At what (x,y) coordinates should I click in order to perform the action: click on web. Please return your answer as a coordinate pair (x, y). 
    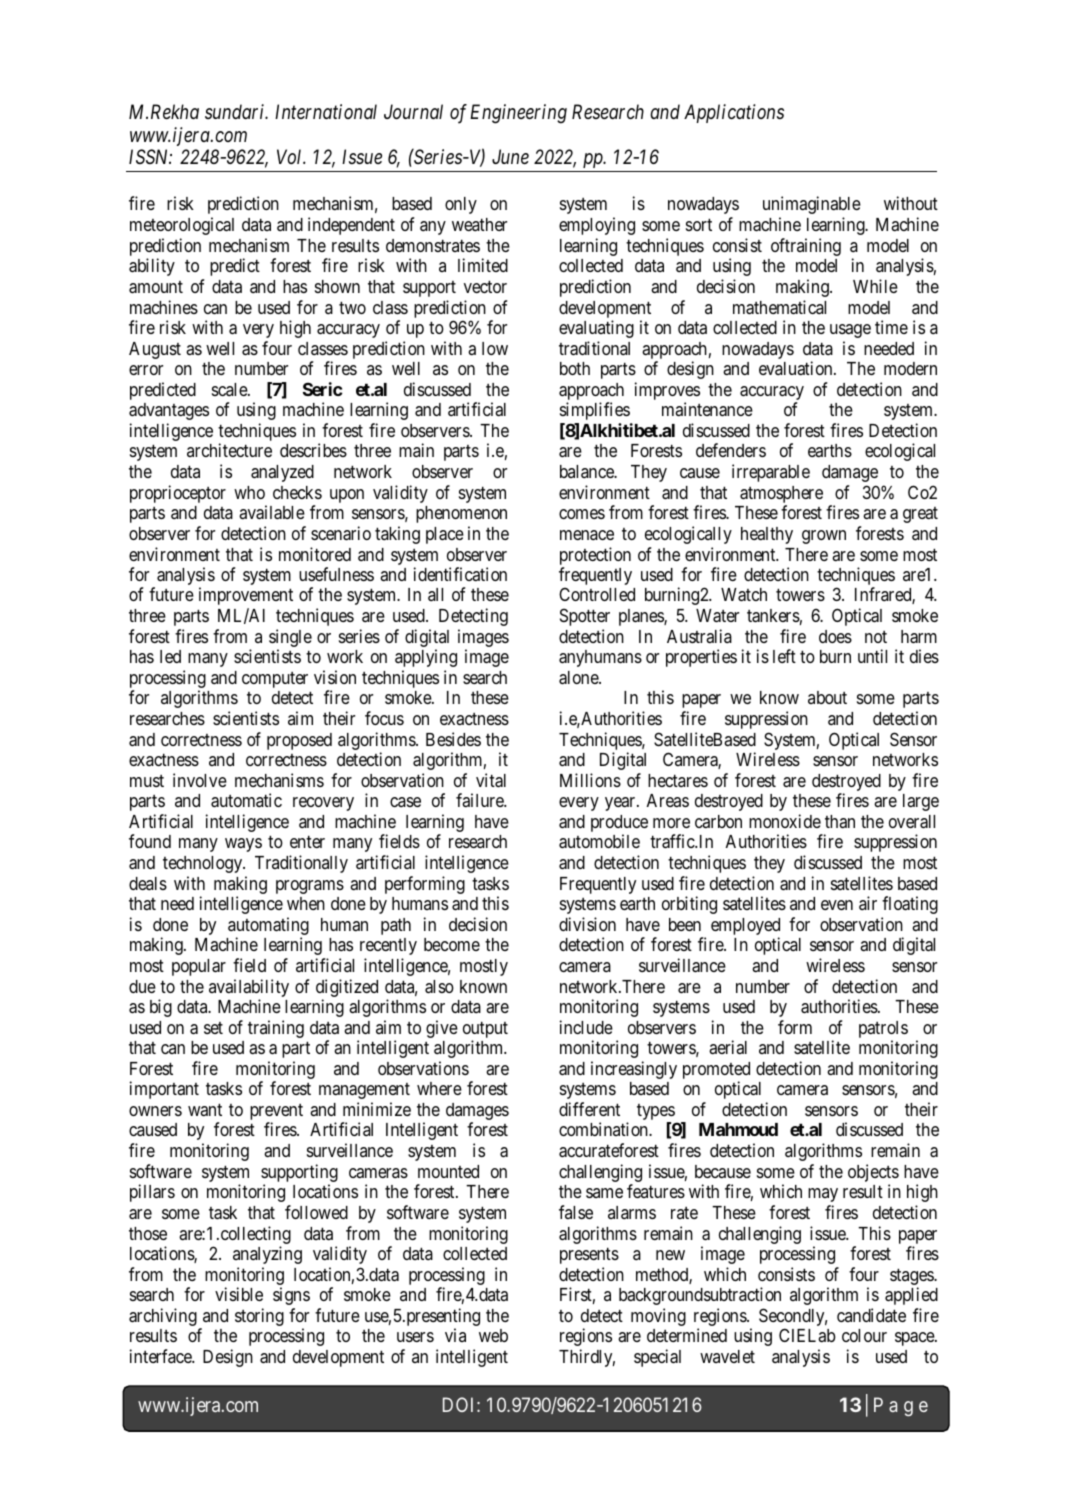
    Looking at the image, I should click on (493, 1335).
